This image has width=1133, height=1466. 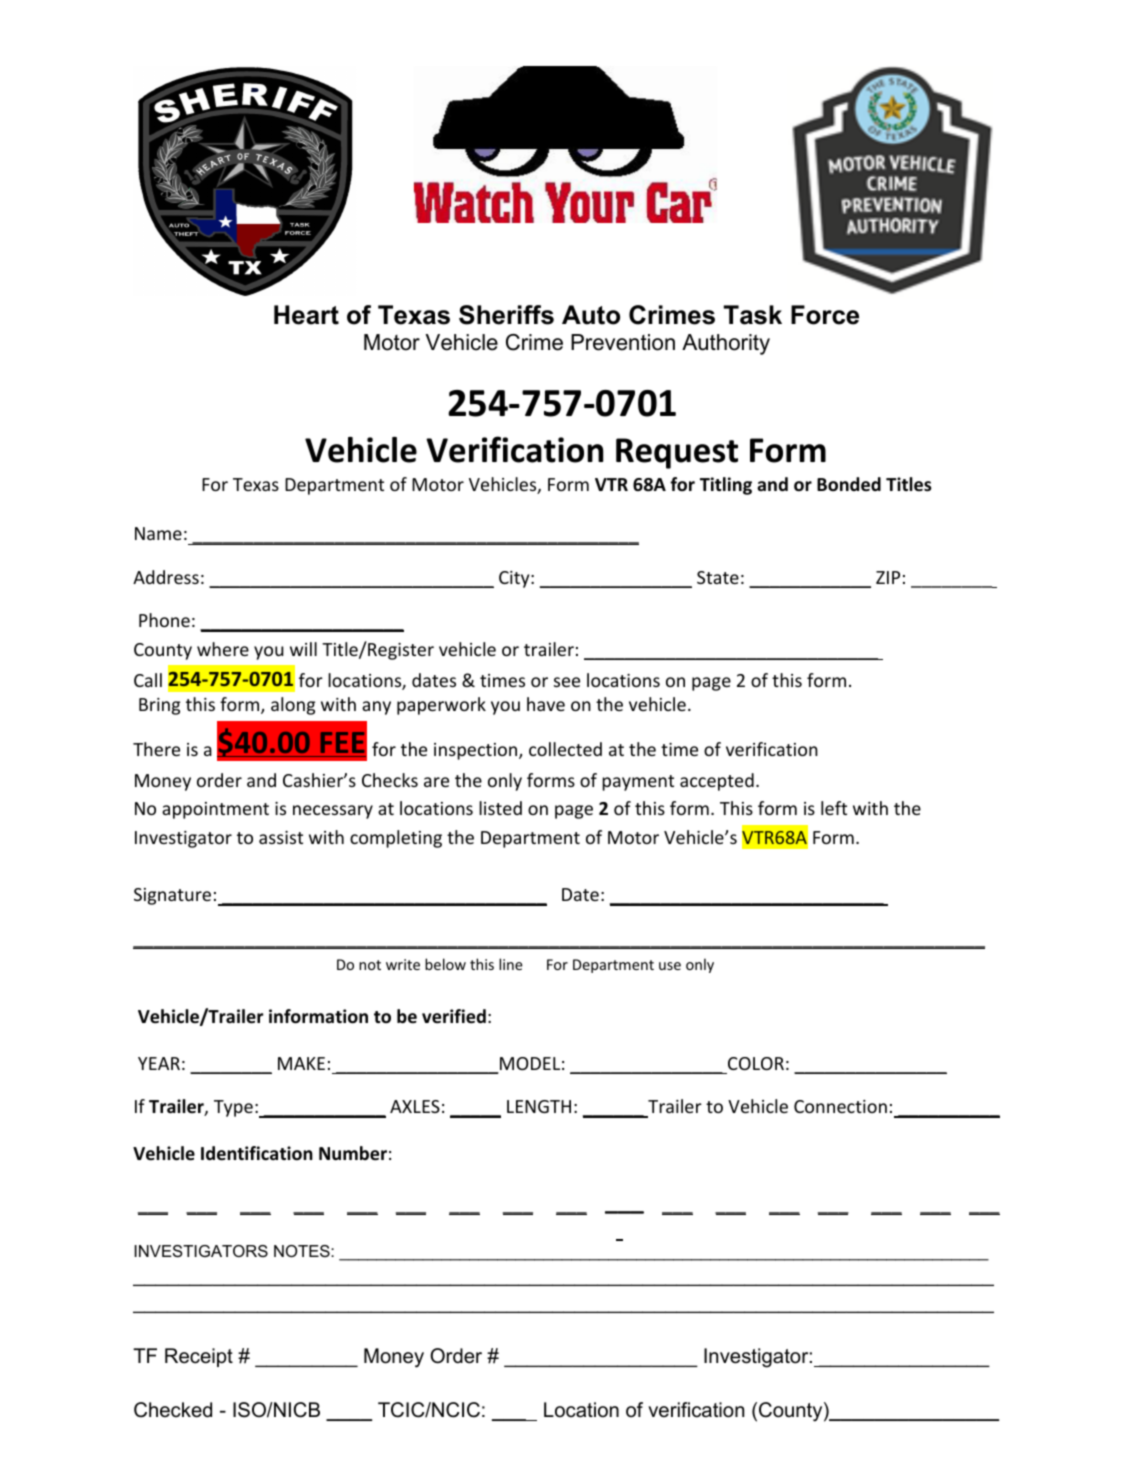 What do you see at coordinates (199, 1357) in the image?
I see `Receipt` at bounding box center [199, 1357].
